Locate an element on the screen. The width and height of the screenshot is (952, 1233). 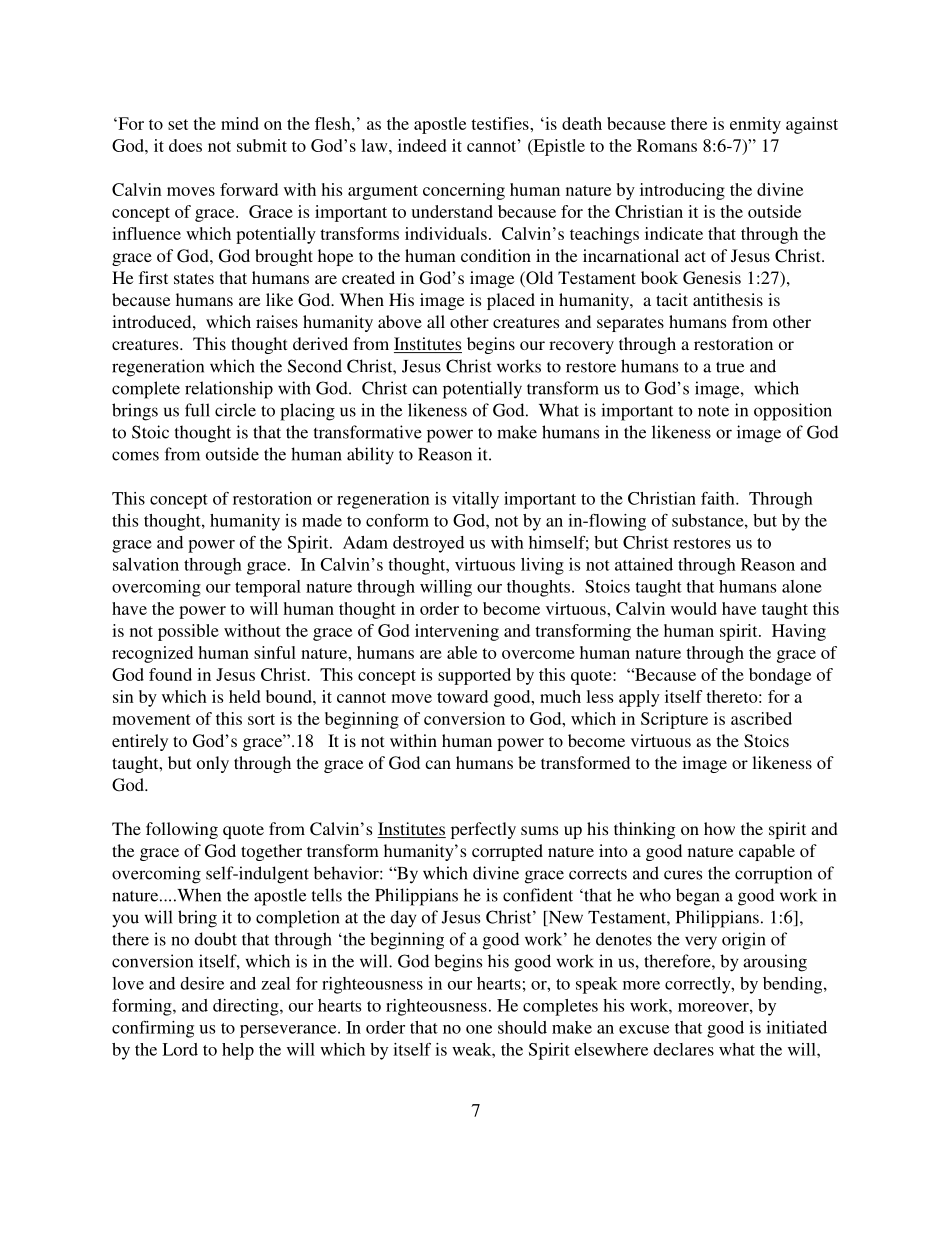
directing is located at coordinates (247, 1007).
